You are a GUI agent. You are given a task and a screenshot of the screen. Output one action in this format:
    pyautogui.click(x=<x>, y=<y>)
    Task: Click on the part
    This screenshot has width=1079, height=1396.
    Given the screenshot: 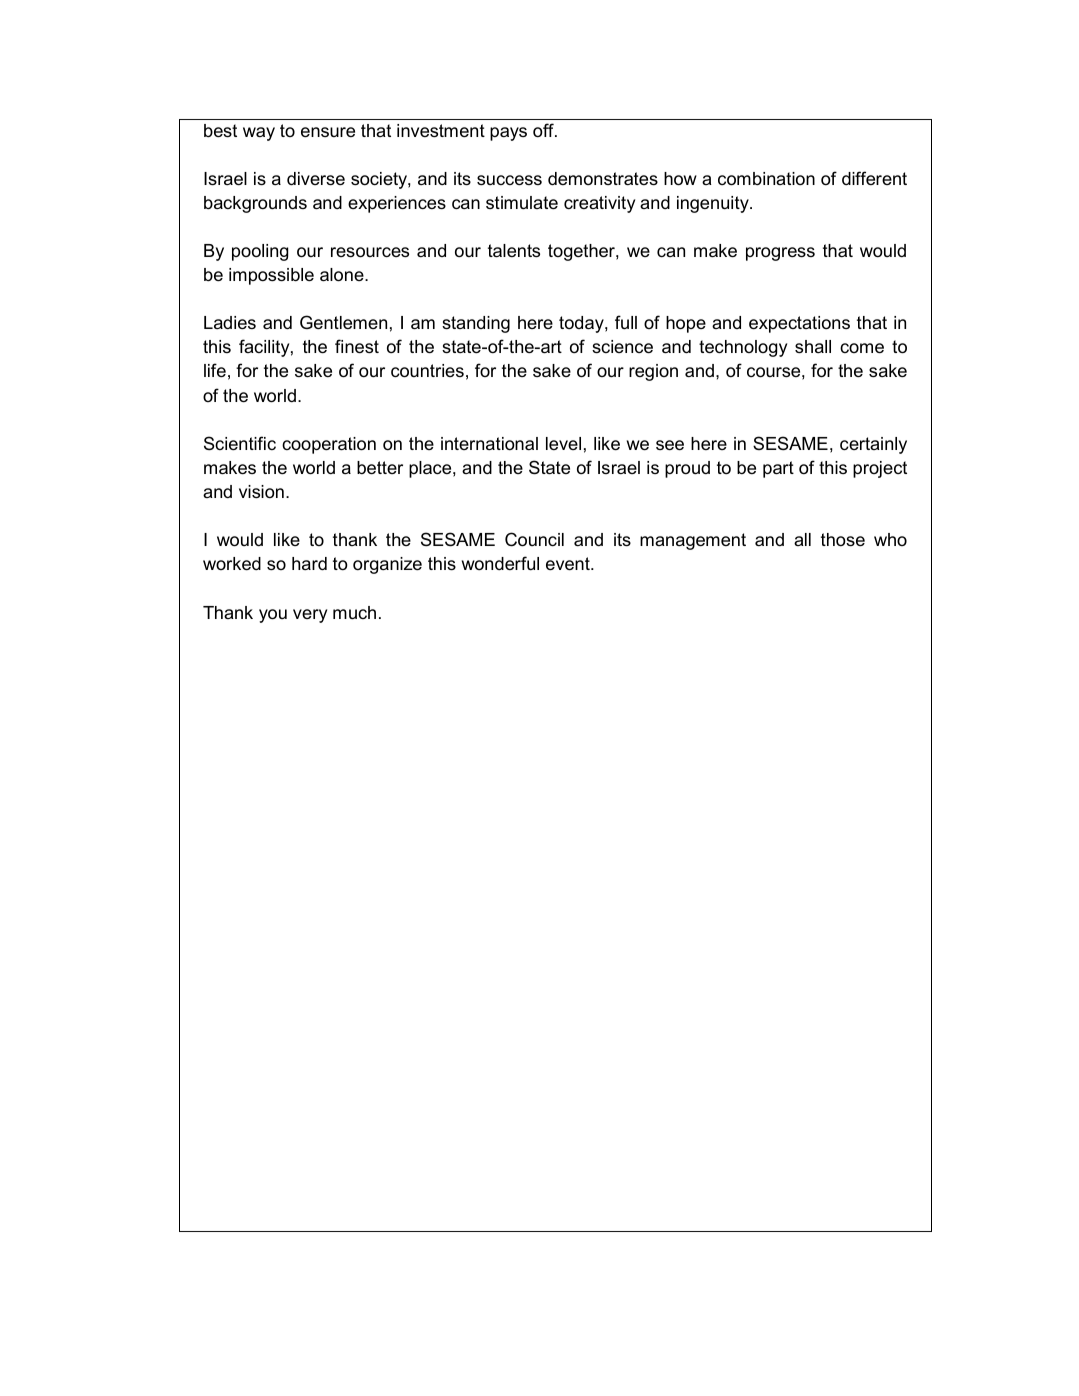 What is the action you would take?
    pyautogui.click(x=778, y=469)
